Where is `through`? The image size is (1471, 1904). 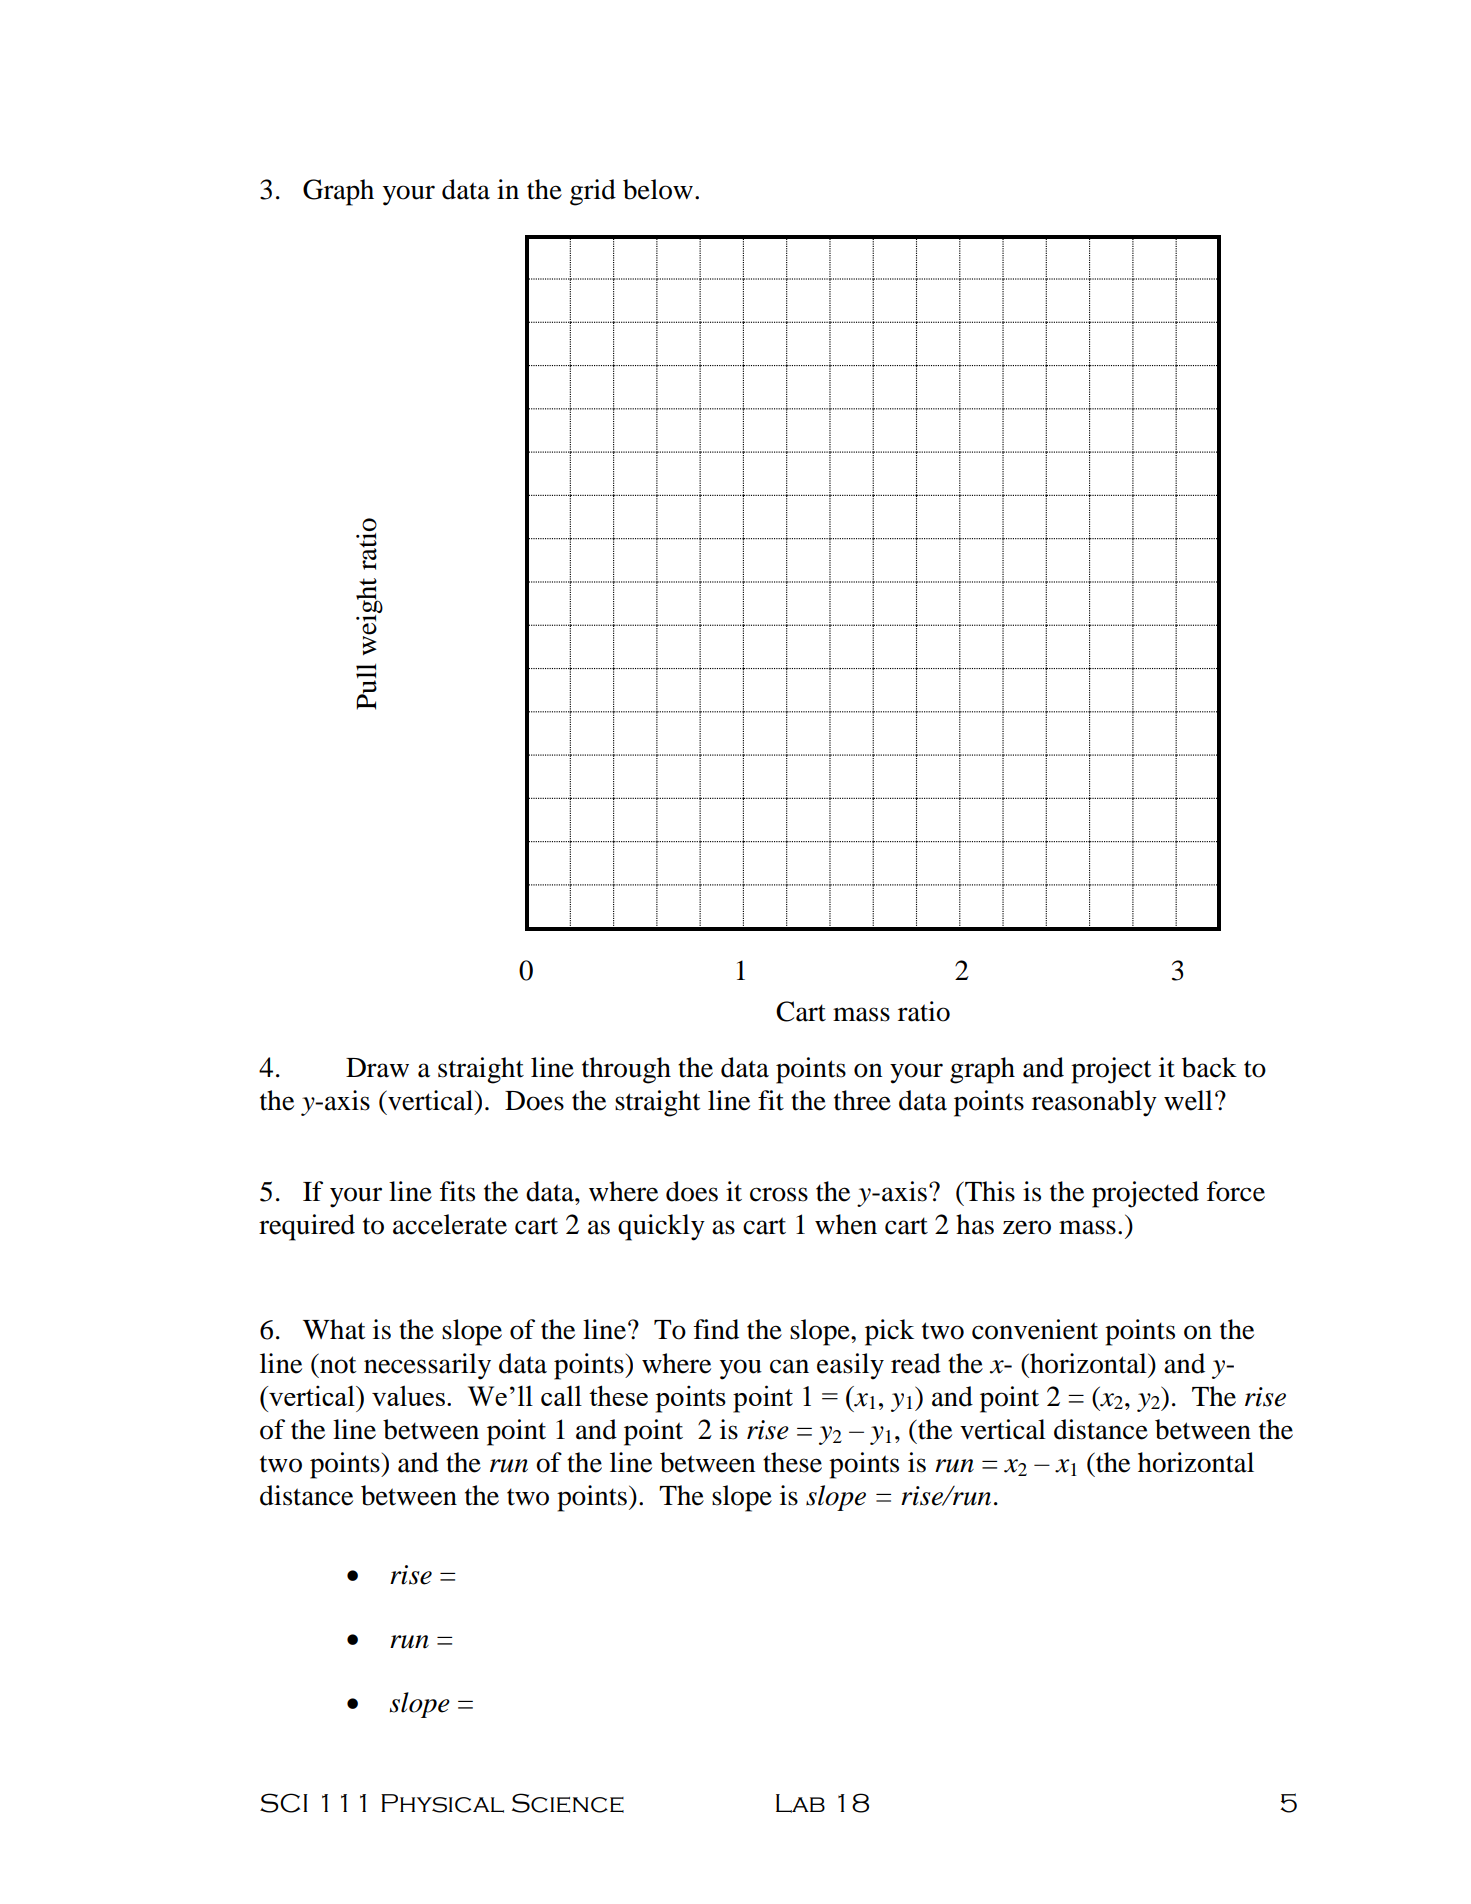 through is located at coordinates (626, 1070).
